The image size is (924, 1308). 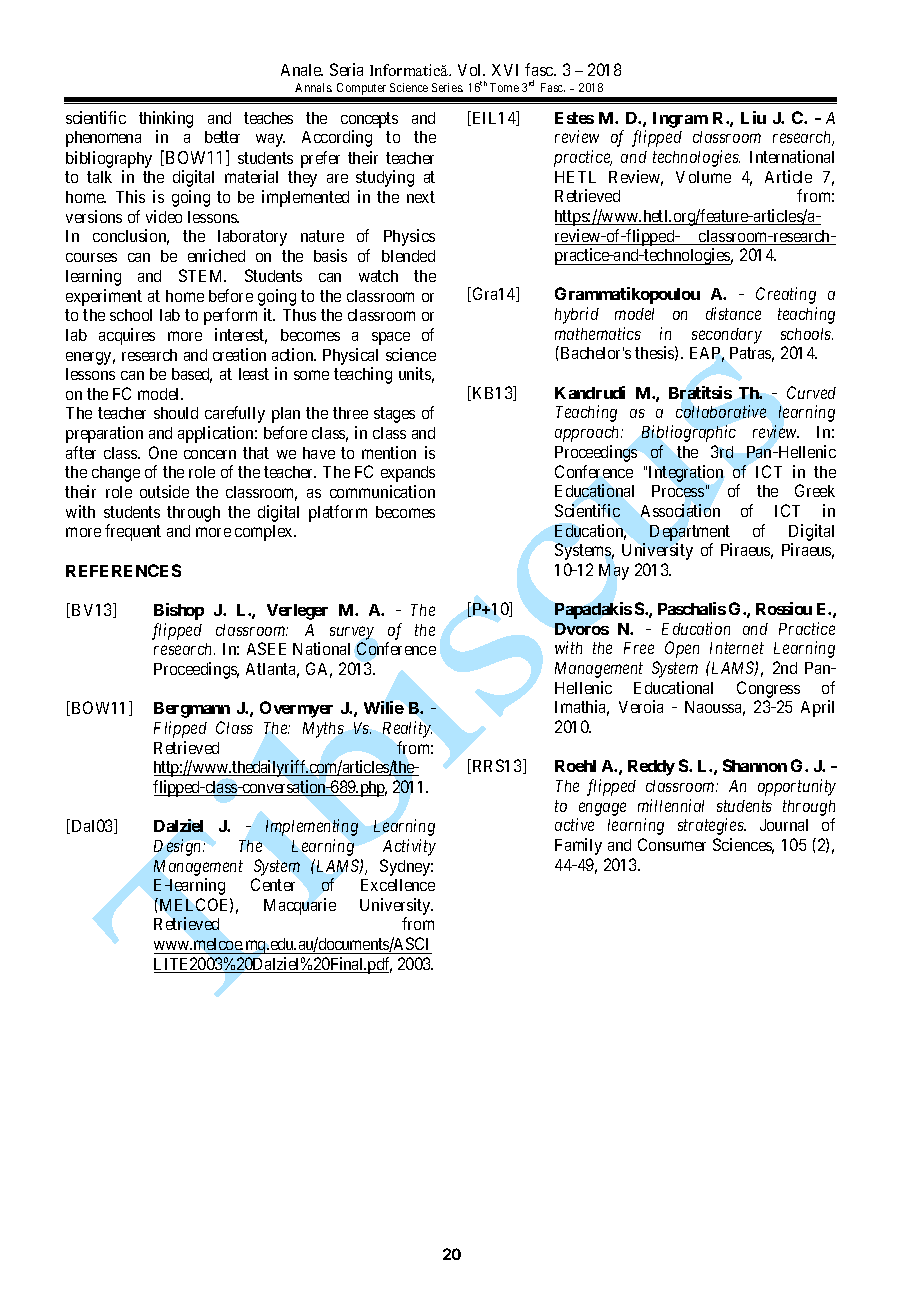 I want to click on outside, so click(x=164, y=491).
